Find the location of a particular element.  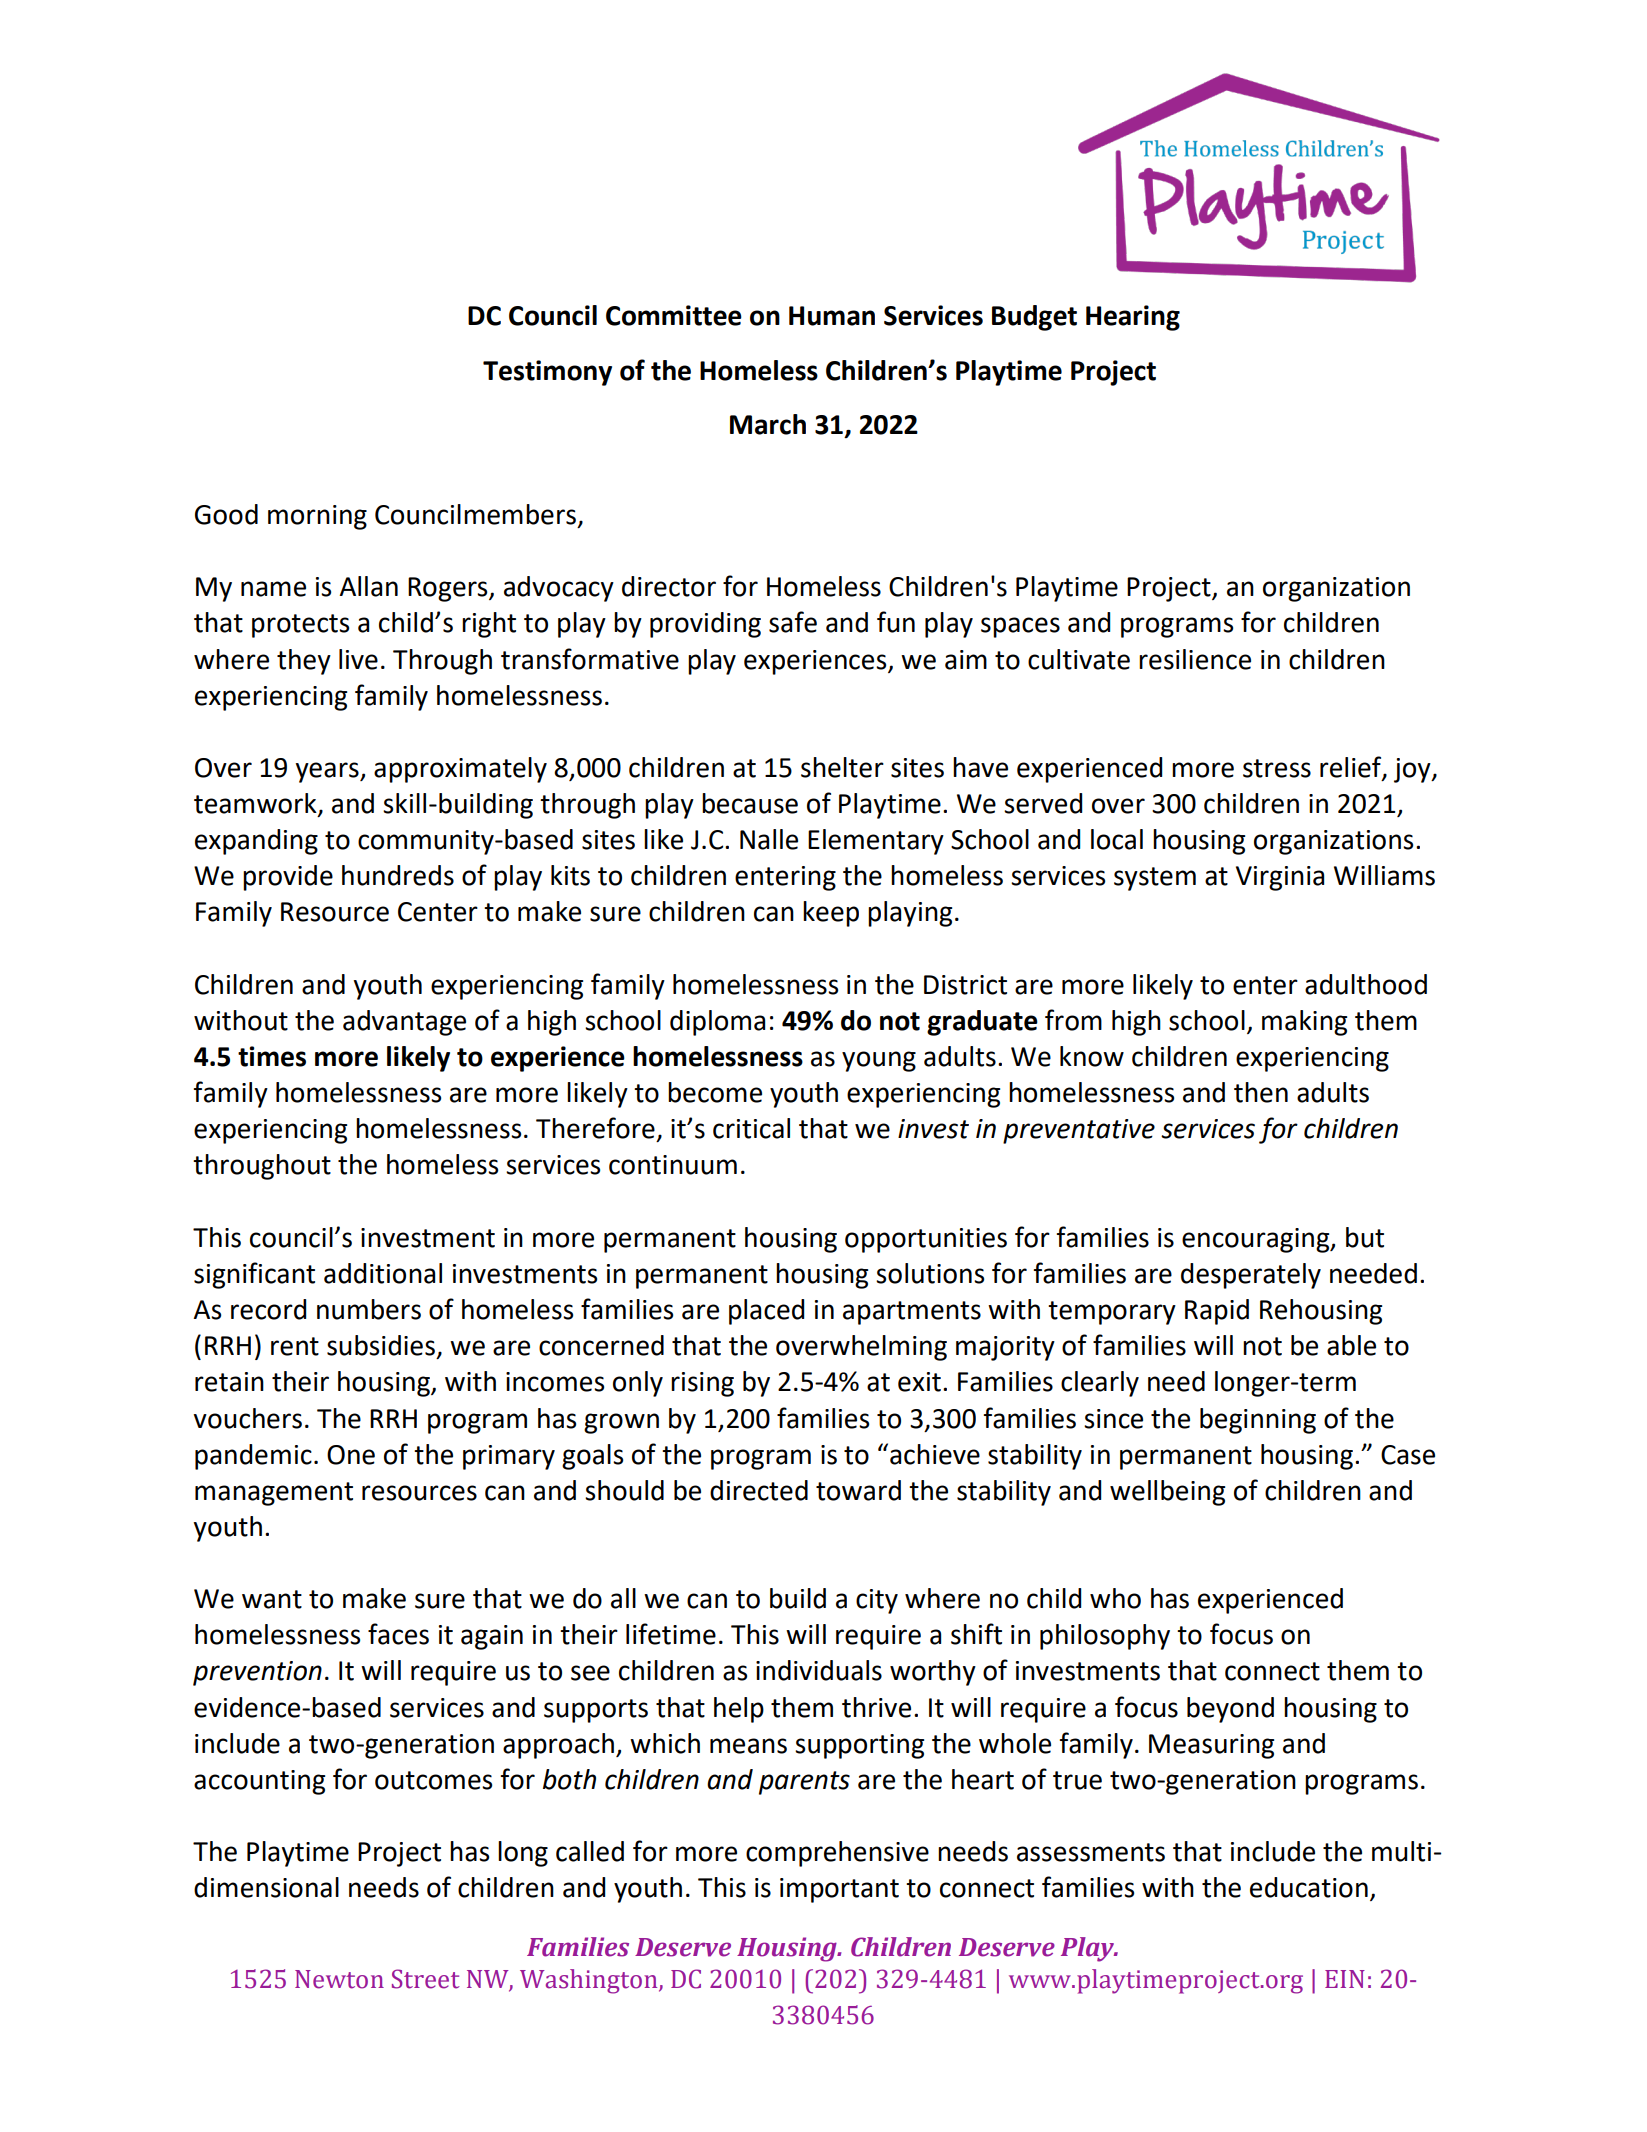

critical is located at coordinates (751, 1128).
